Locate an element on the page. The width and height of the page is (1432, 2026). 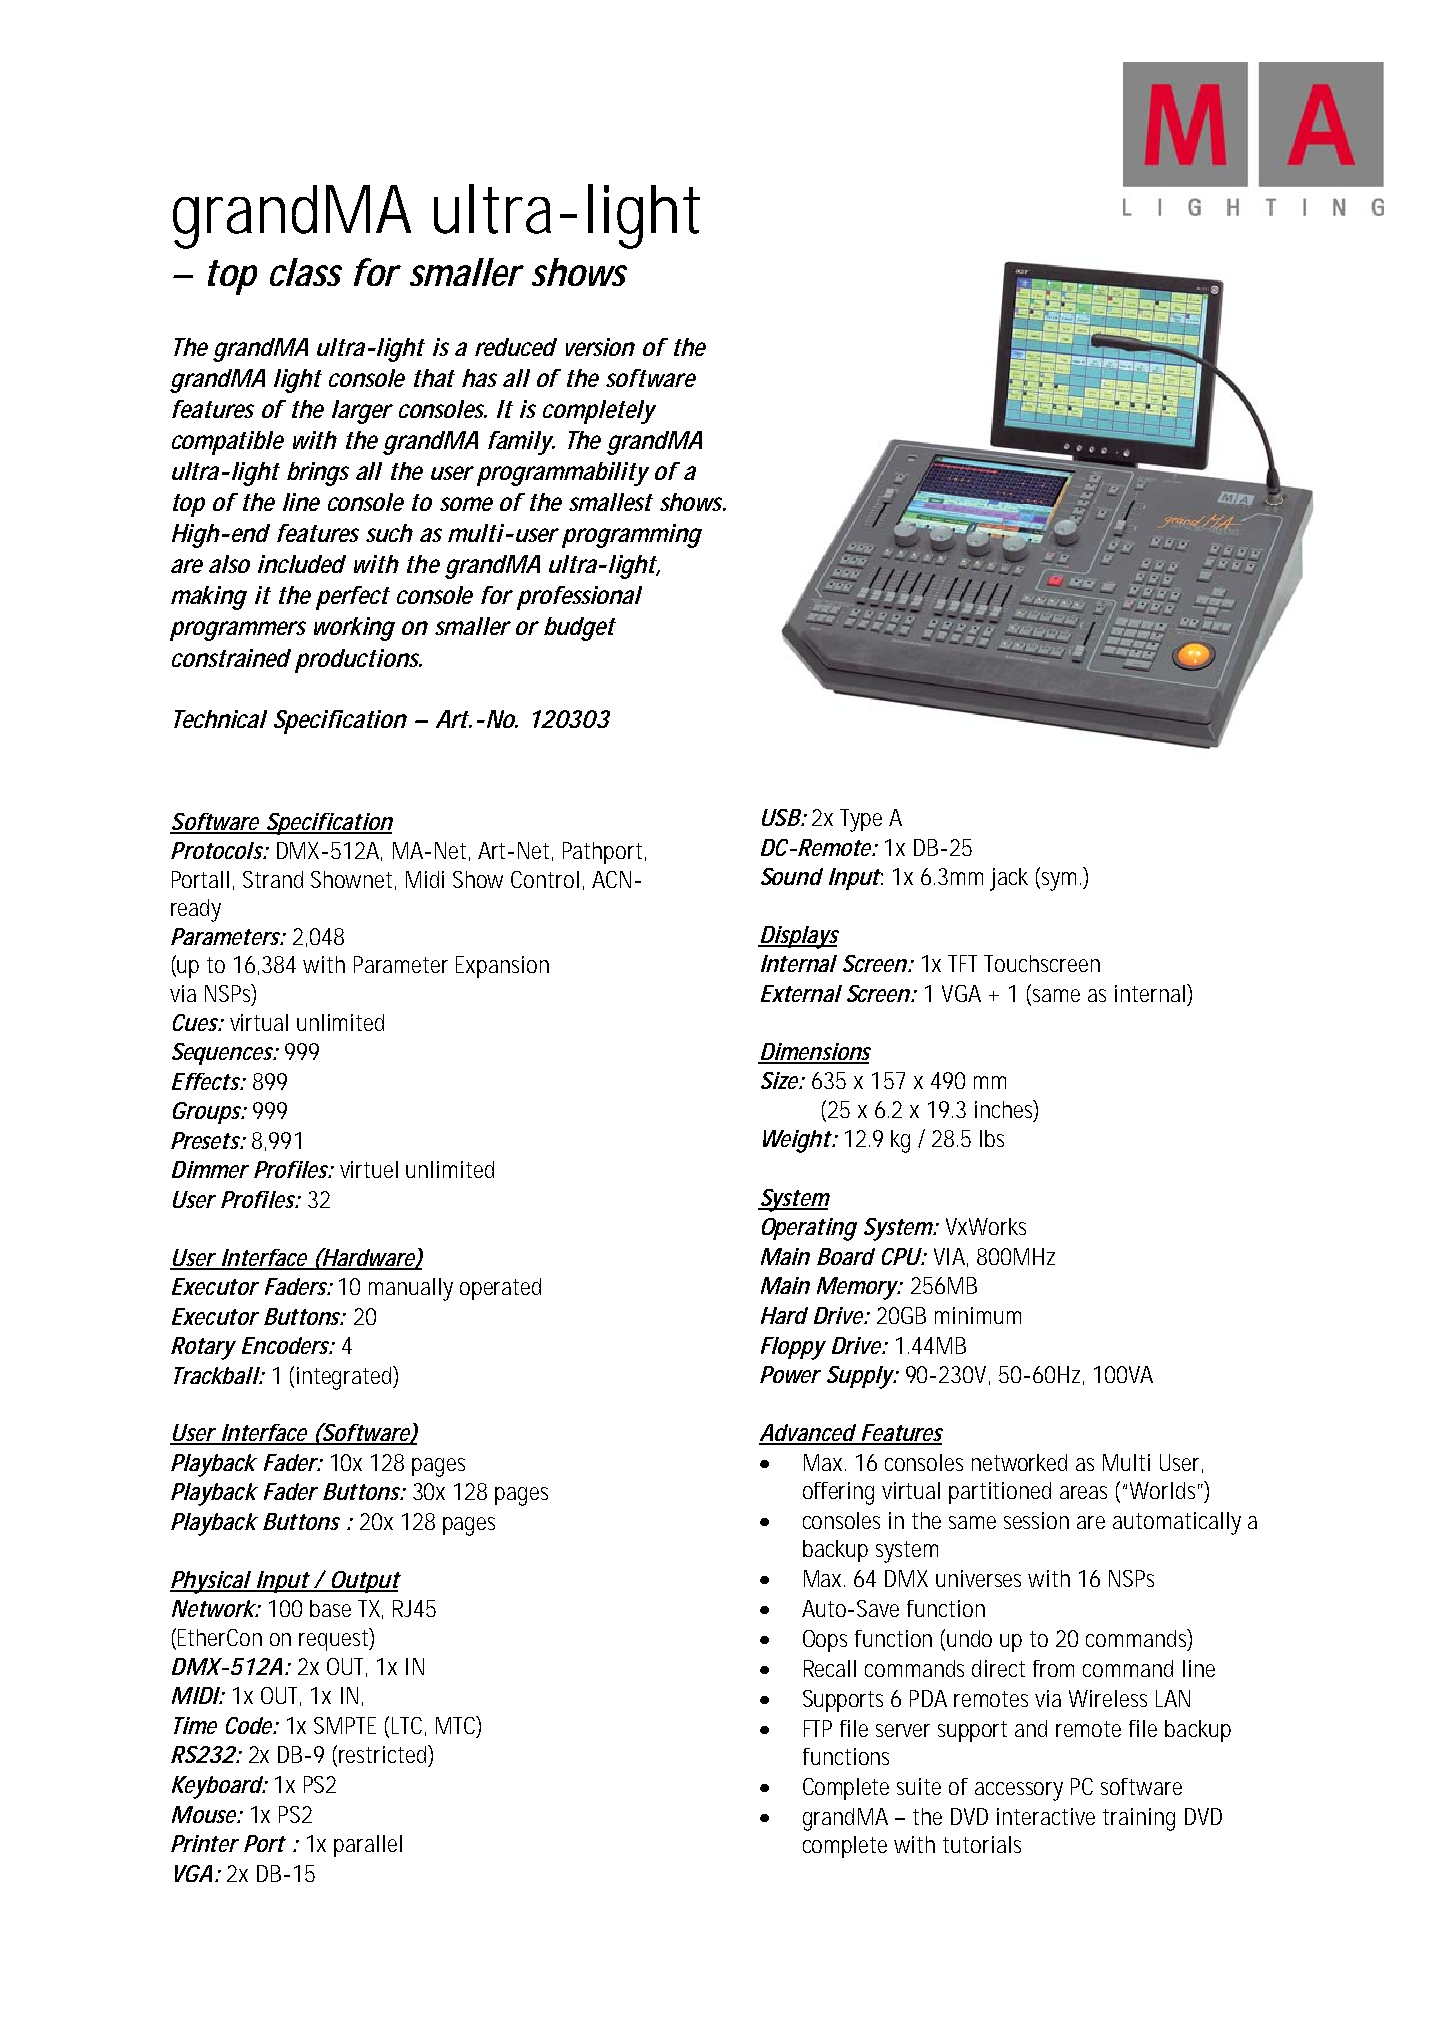
Control is located at coordinates (545, 879).
